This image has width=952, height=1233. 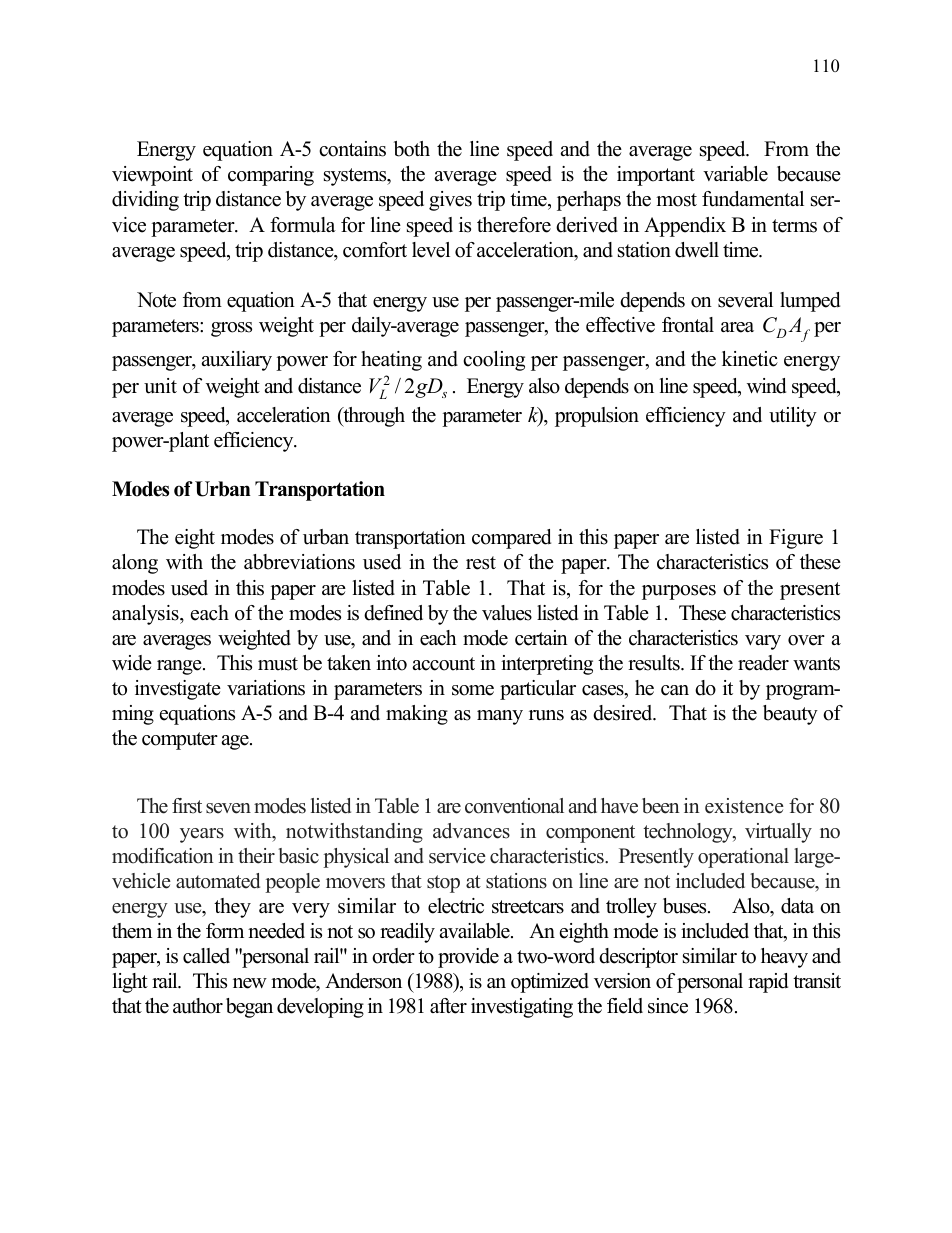 I want to click on existence, so click(x=744, y=806).
